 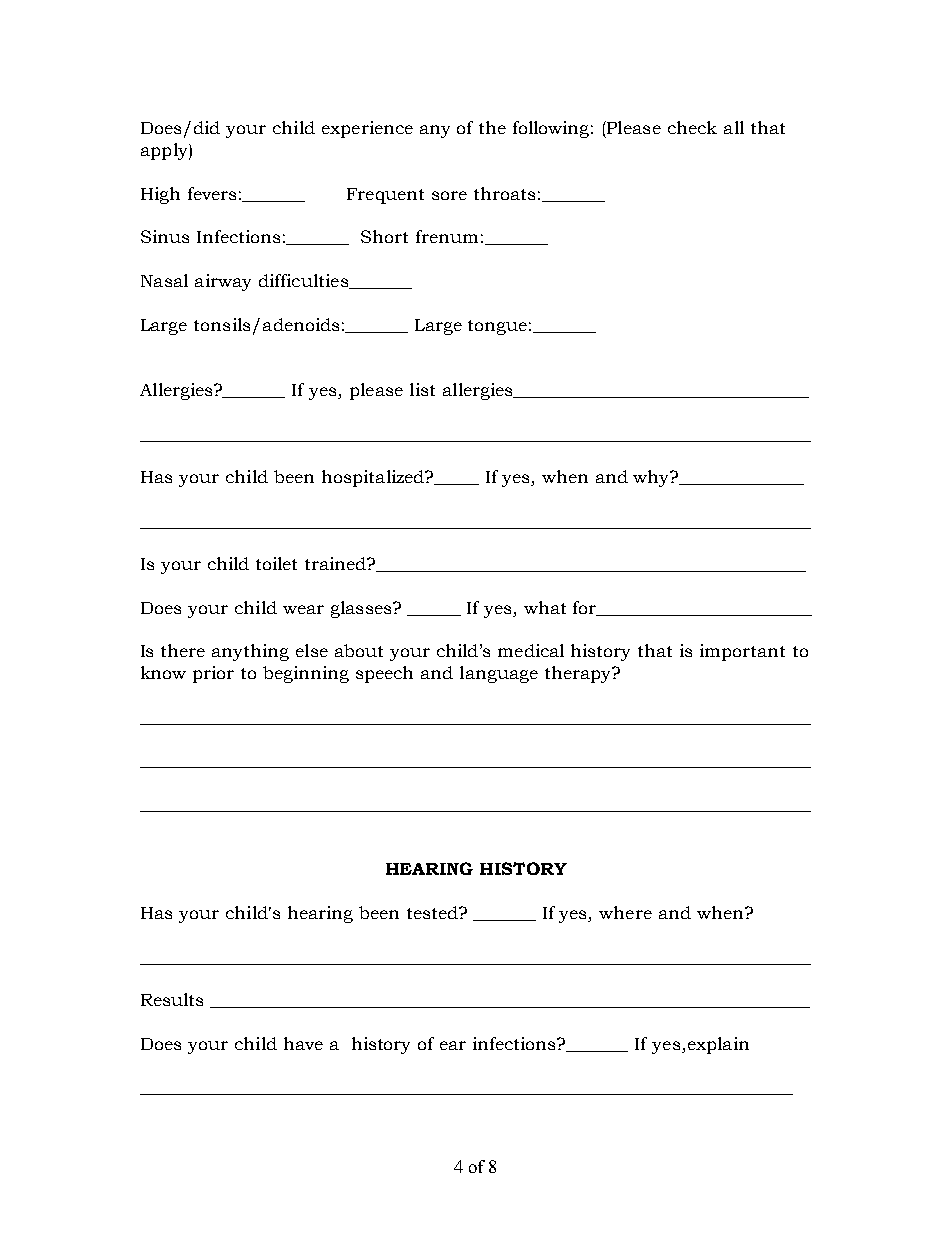 I want to click on check, so click(x=692, y=127).
